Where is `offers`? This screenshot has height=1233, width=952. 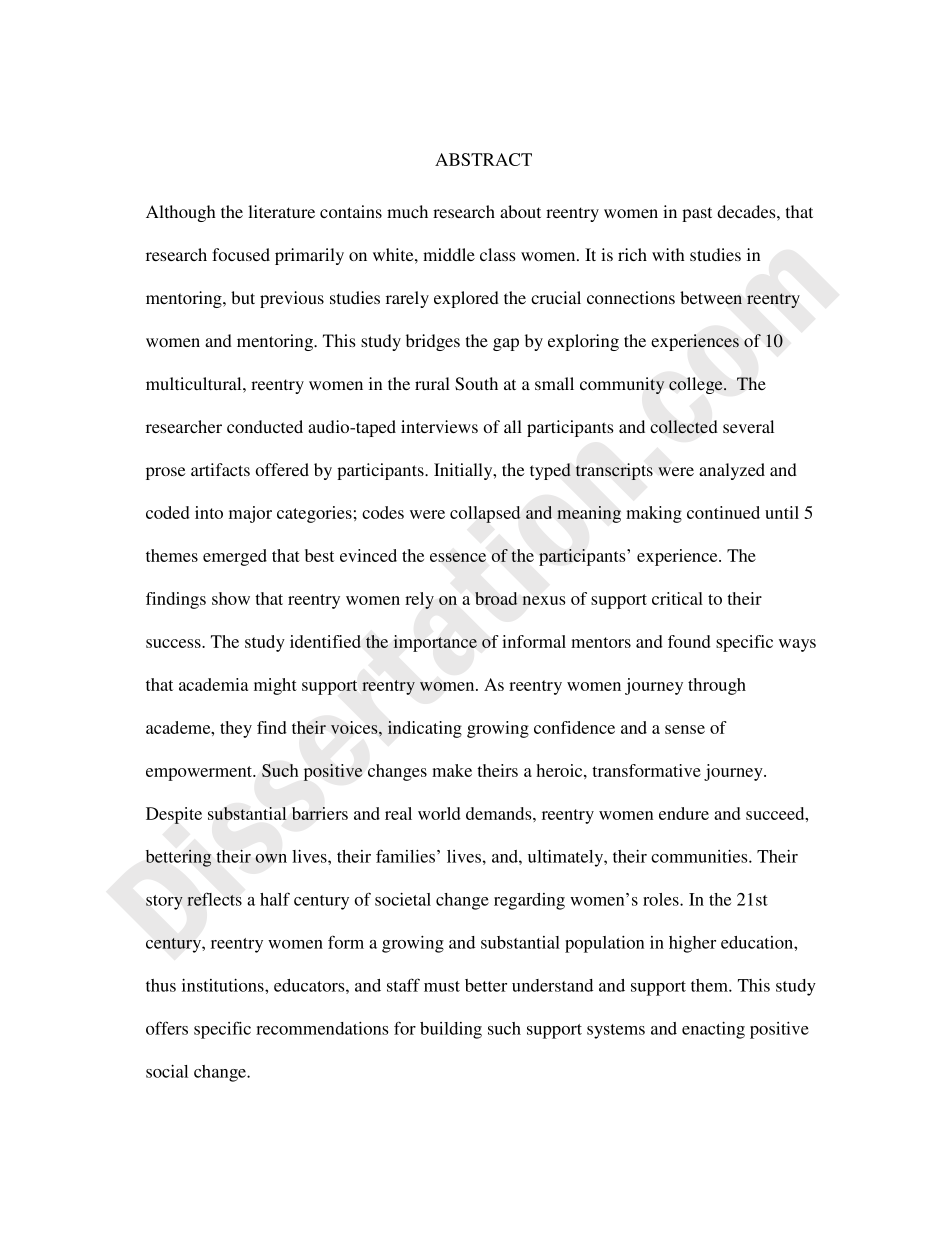 offers is located at coordinates (167, 1028).
